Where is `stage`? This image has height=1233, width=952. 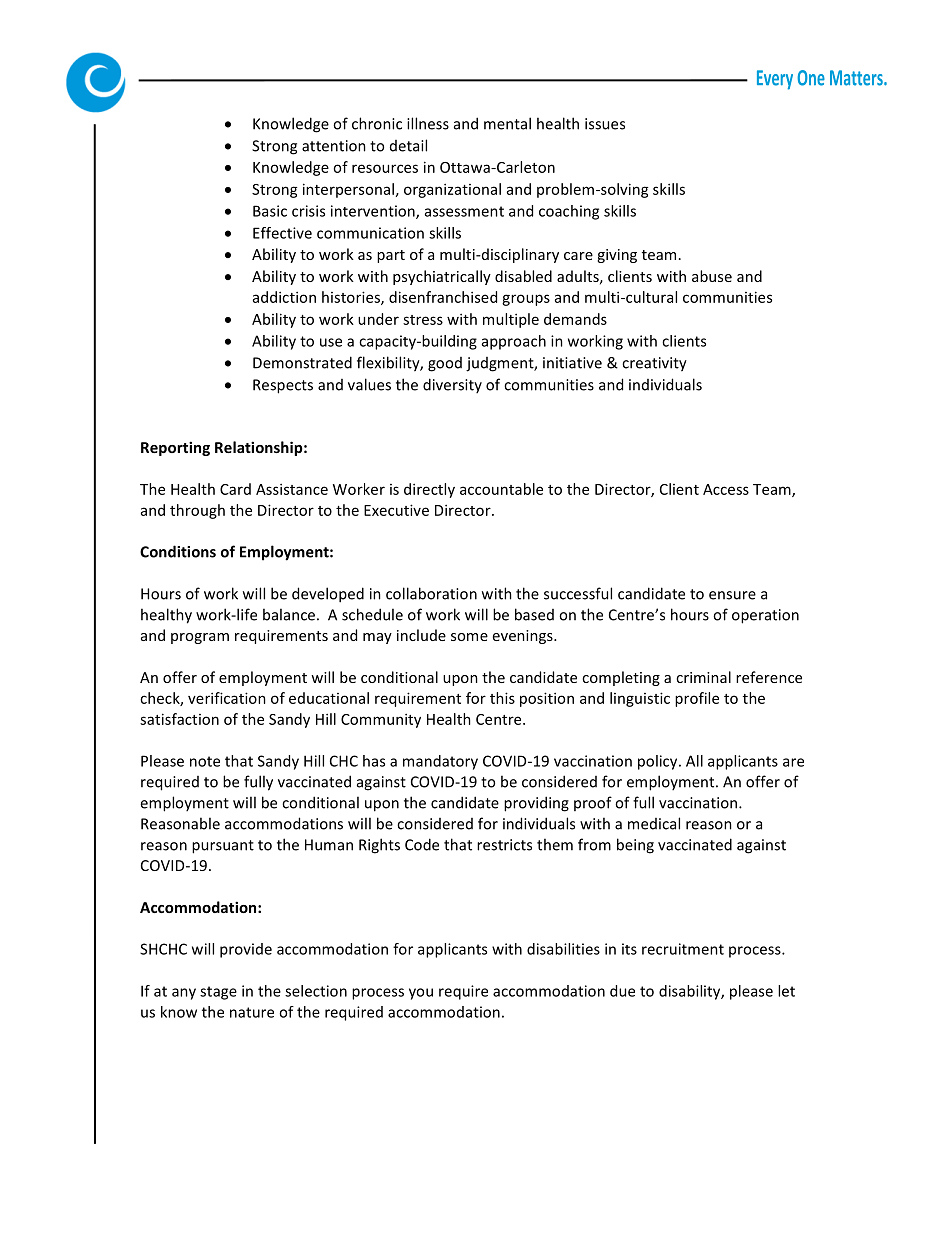 stage is located at coordinates (218, 993).
